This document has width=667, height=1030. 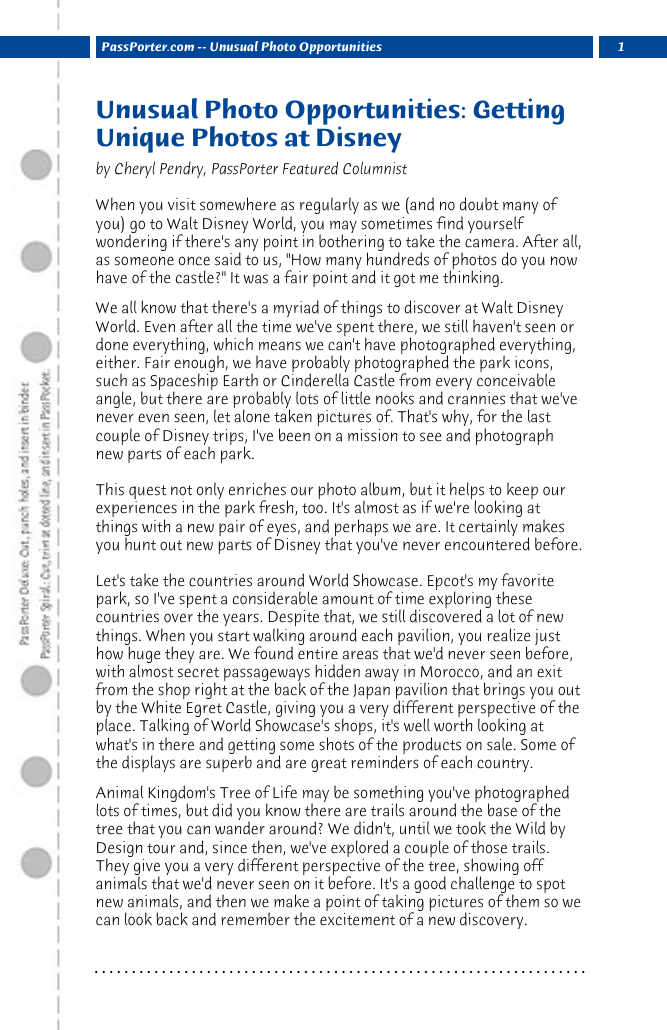 I want to click on realize, so click(x=508, y=635).
